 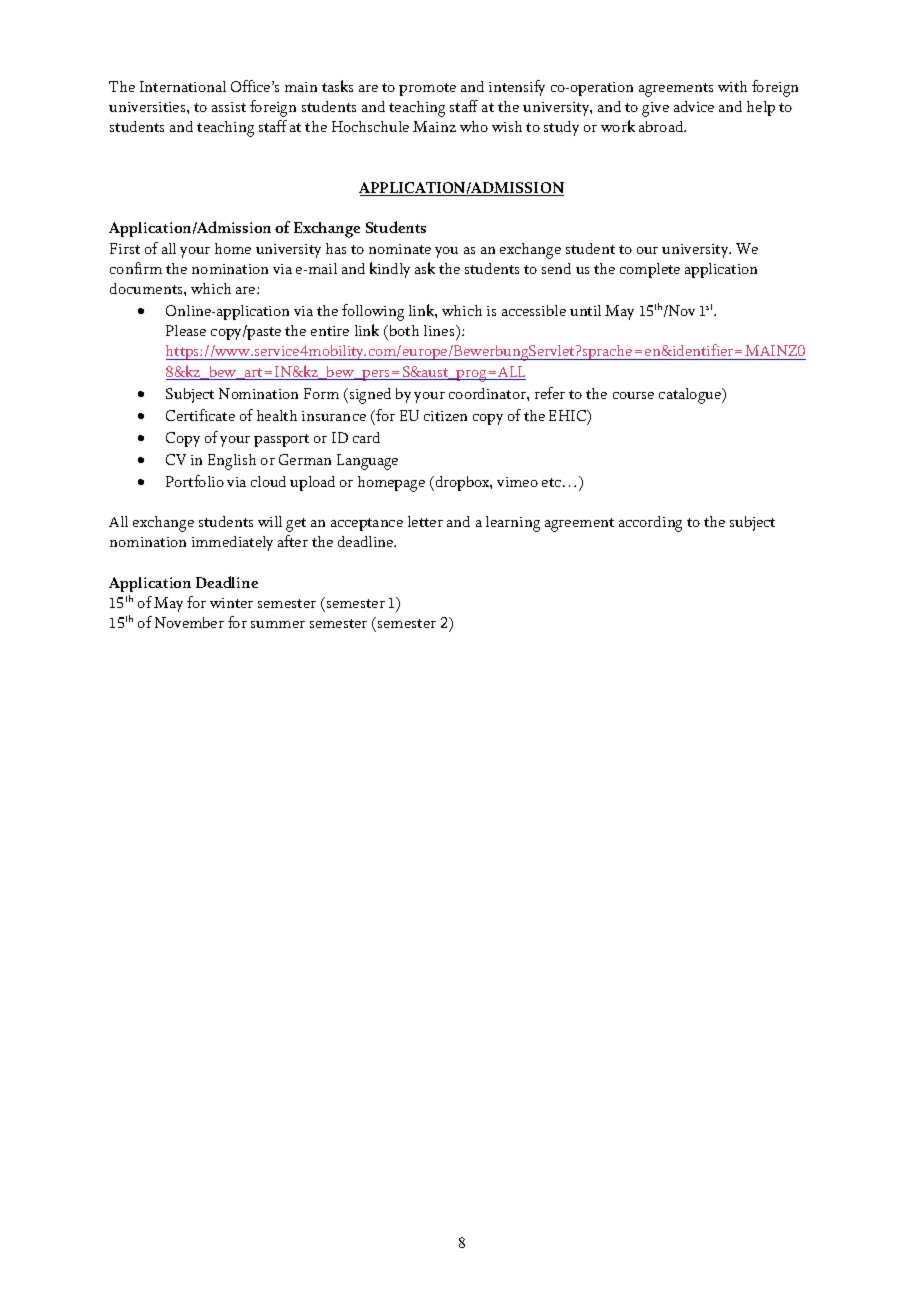 What do you see at coordinates (231, 603) in the image?
I see `winter` at bounding box center [231, 603].
